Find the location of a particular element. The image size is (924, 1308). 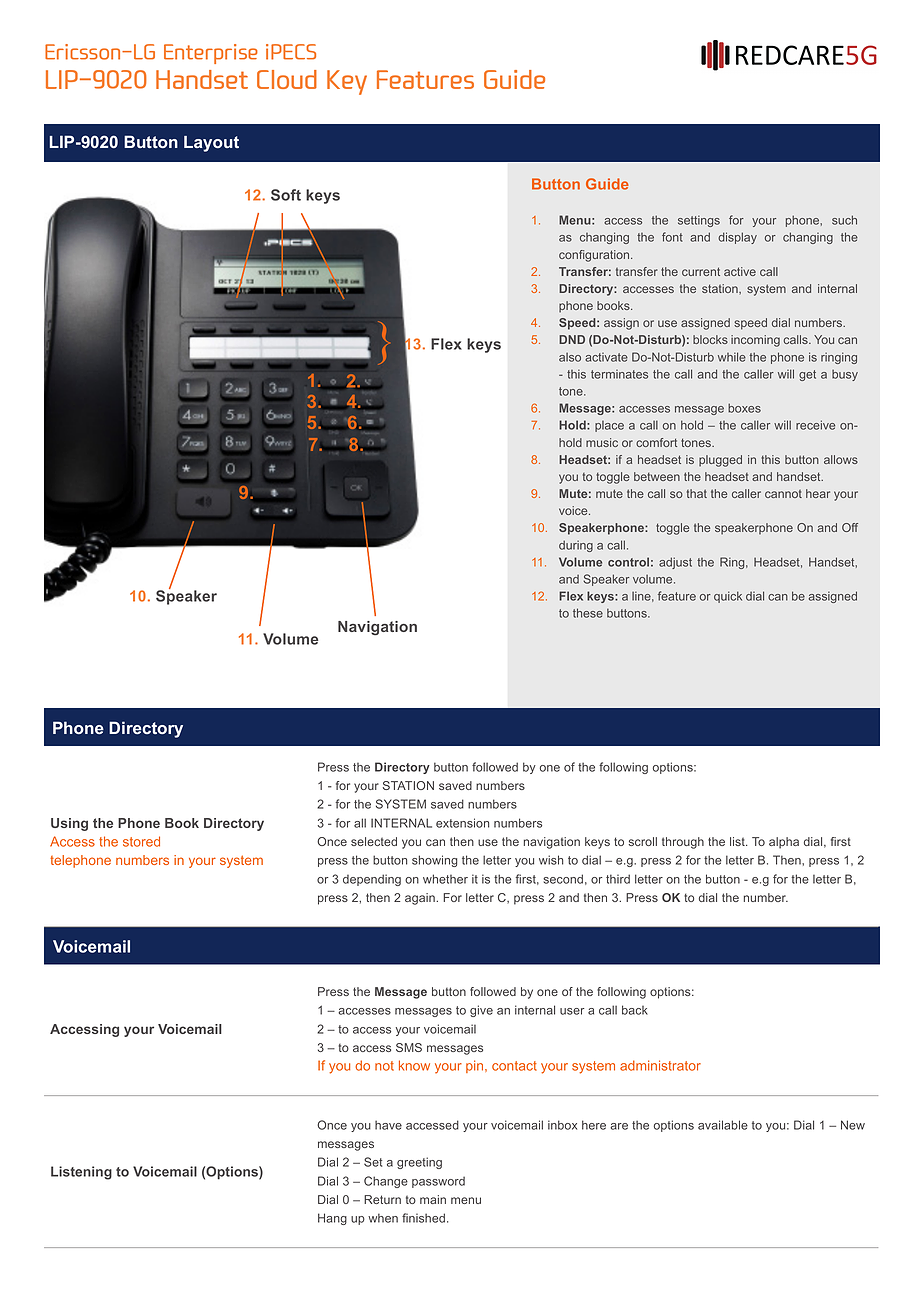

password is located at coordinates (438, 1182).
